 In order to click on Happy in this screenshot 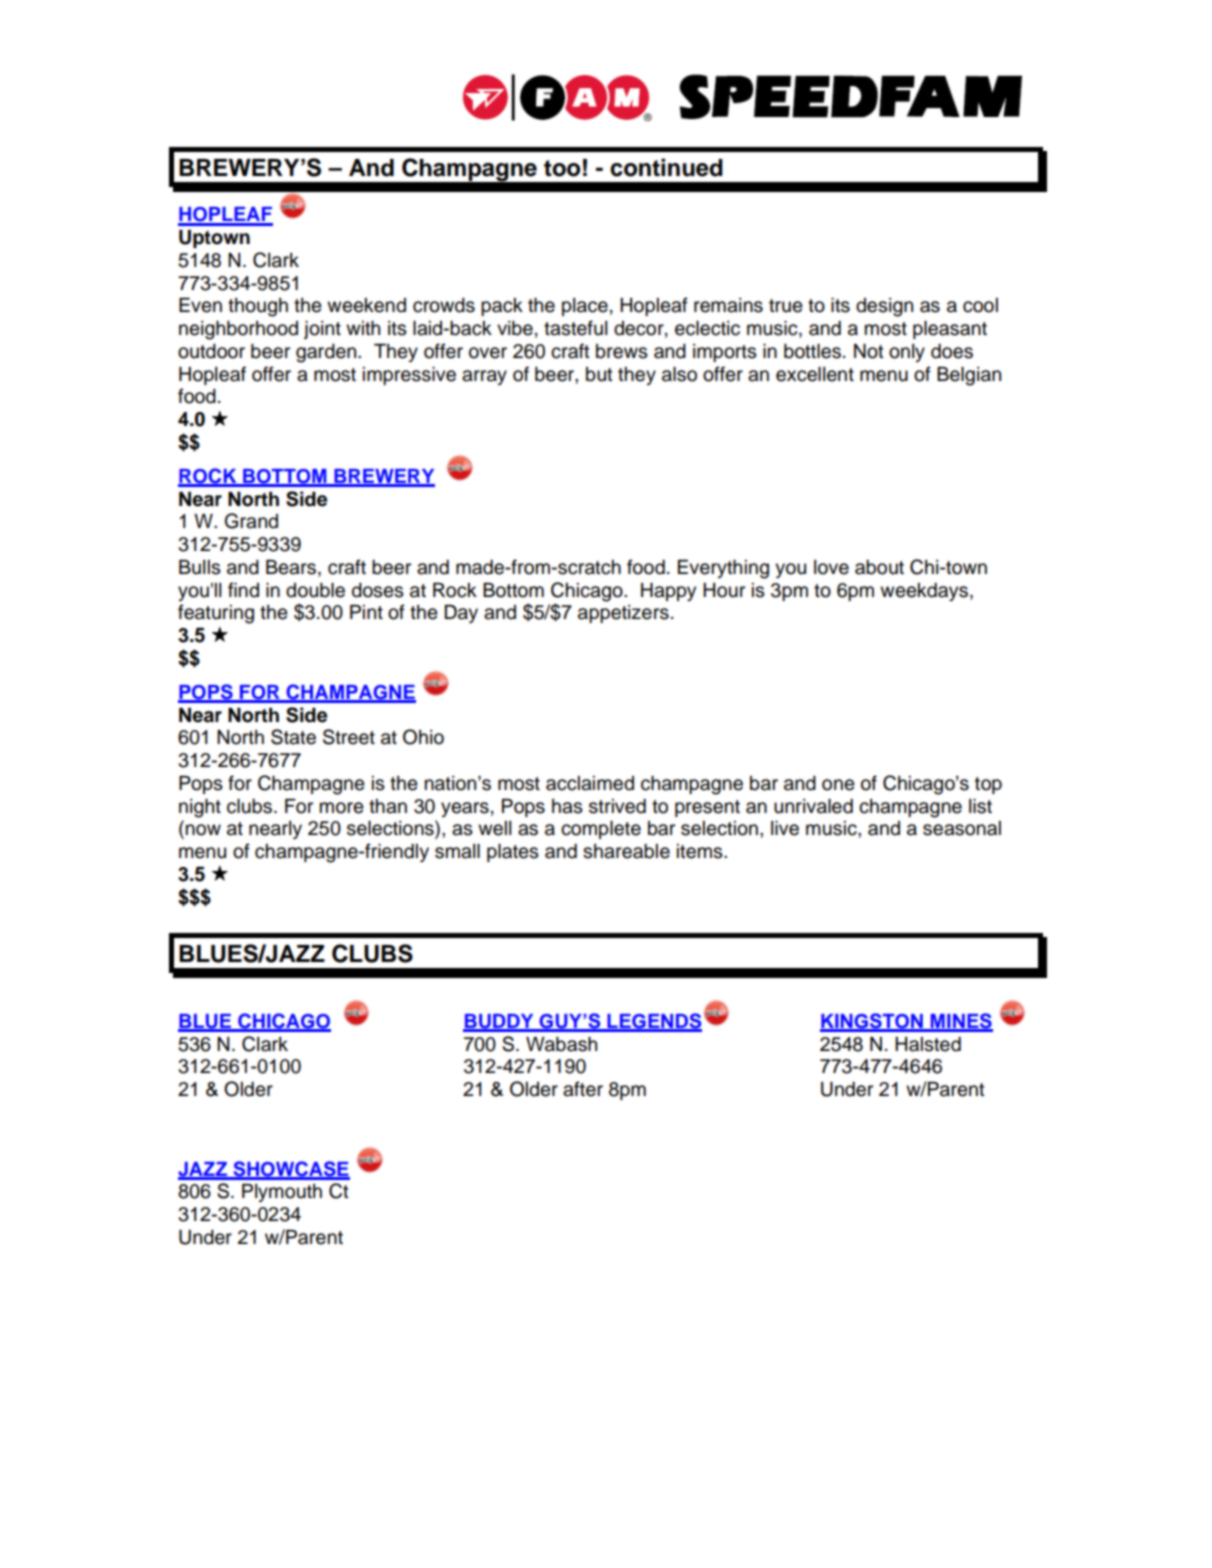, I will do `click(668, 592)`.
